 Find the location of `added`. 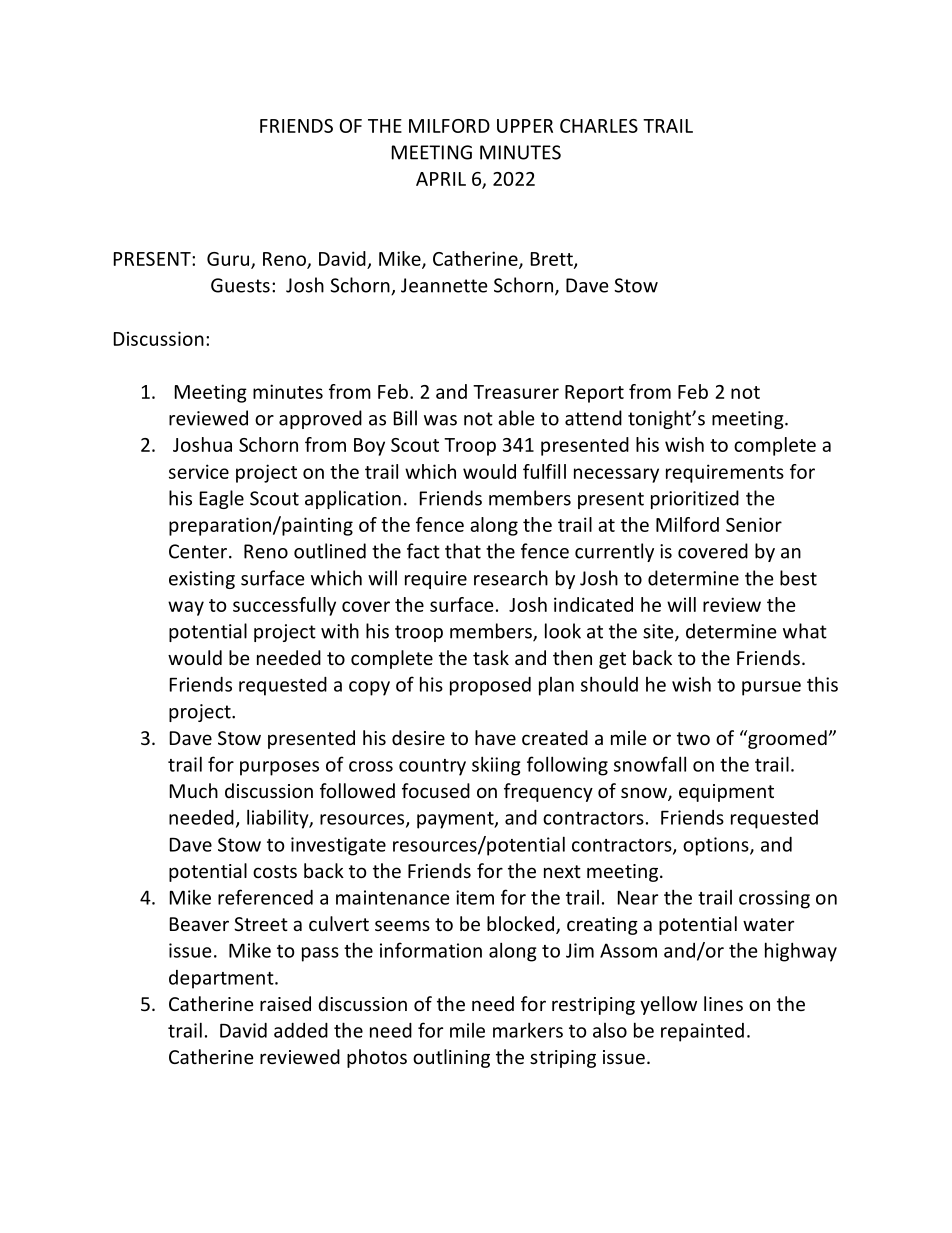

added is located at coordinates (301, 1030).
